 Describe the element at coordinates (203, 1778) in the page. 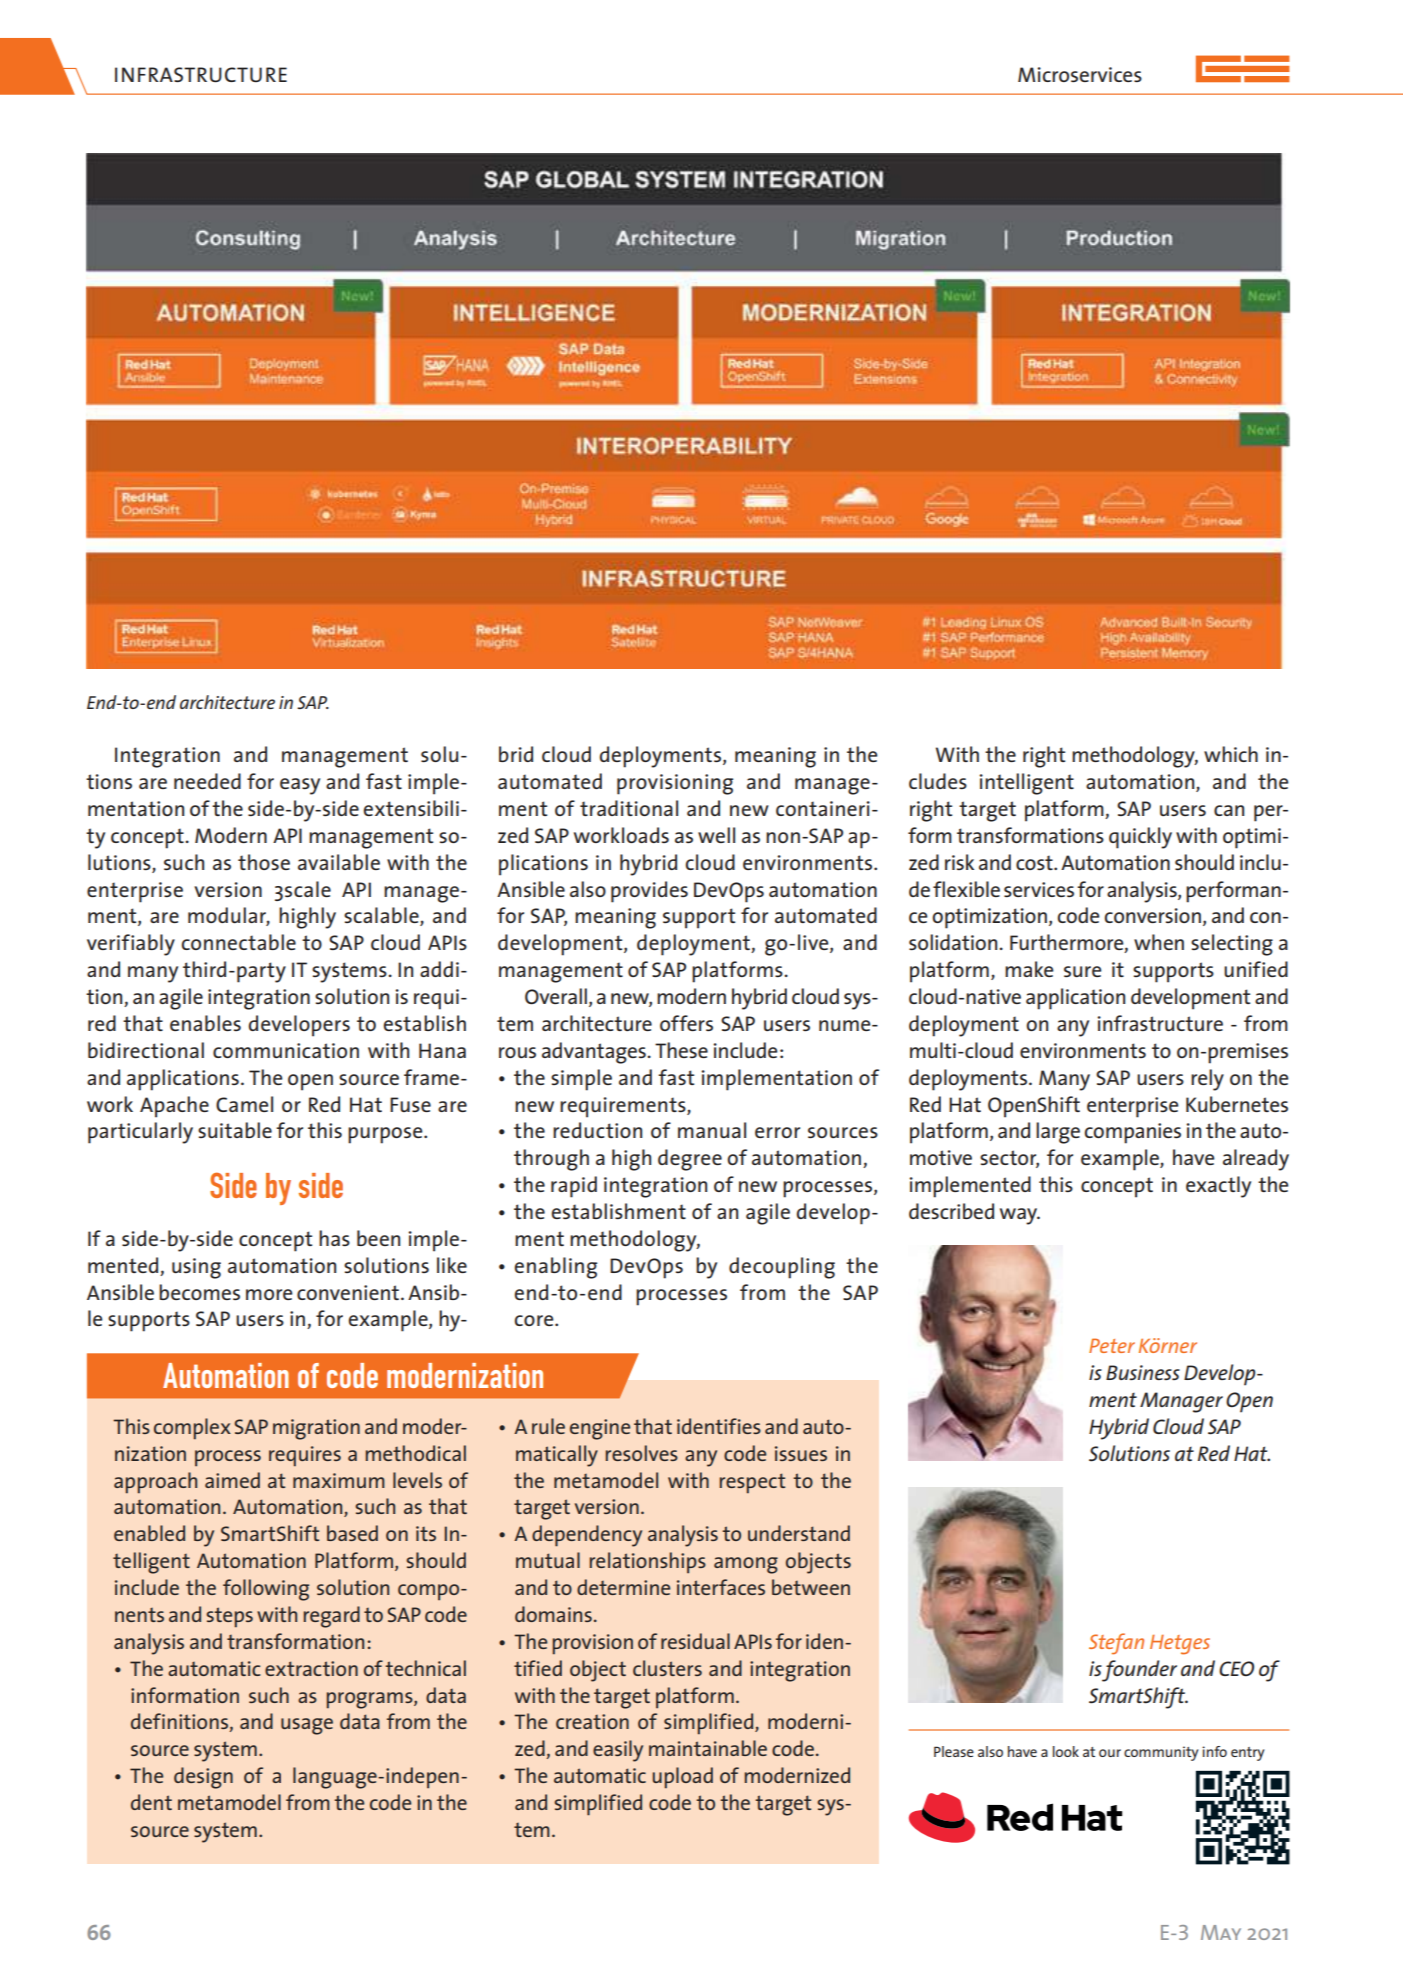

I see `design` at that location.
